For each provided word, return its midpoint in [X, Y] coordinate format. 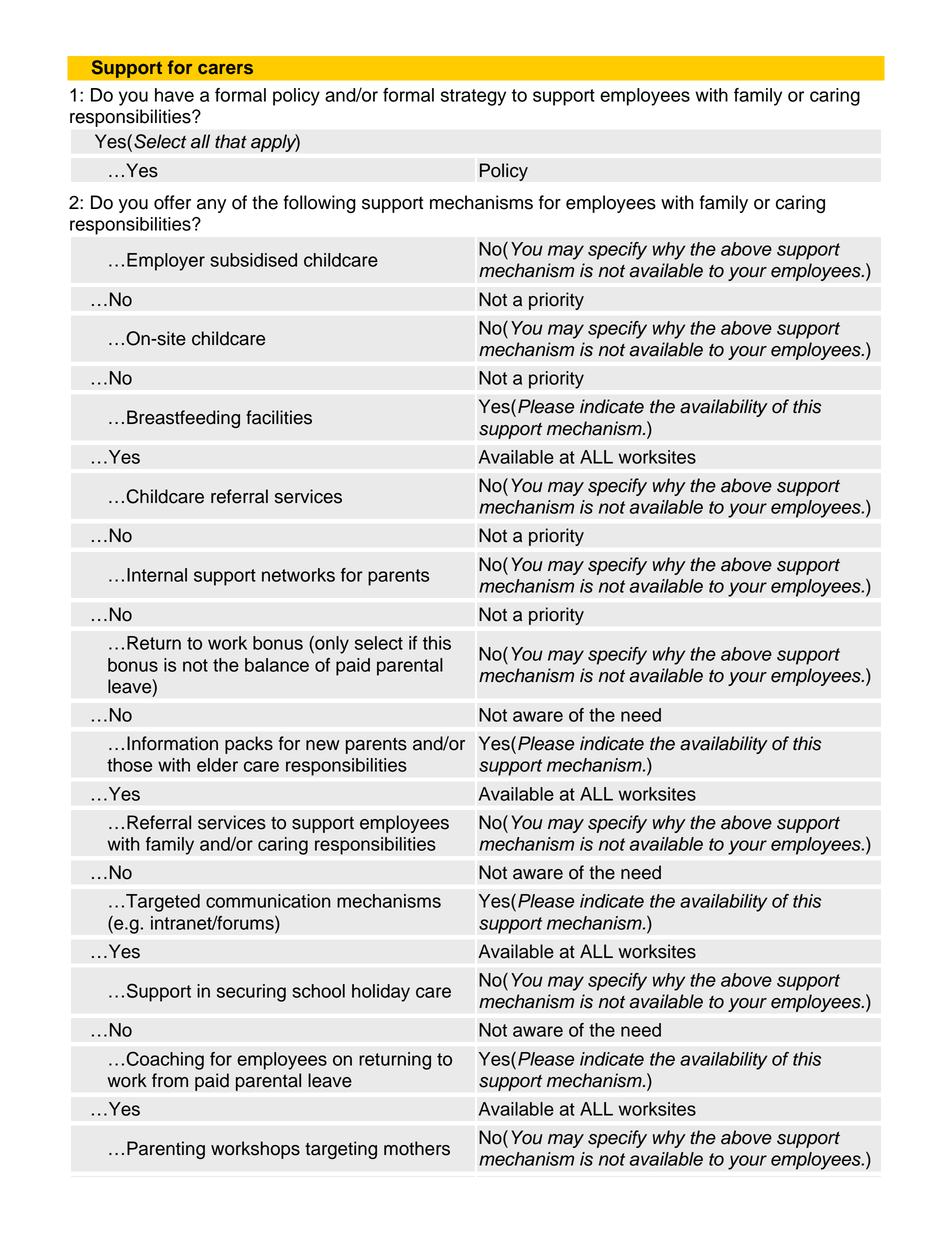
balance [277, 665]
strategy [473, 97]
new [323, 745]
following [319, 204]
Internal [157, 575]
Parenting [166, 1150]
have [174, 95]
